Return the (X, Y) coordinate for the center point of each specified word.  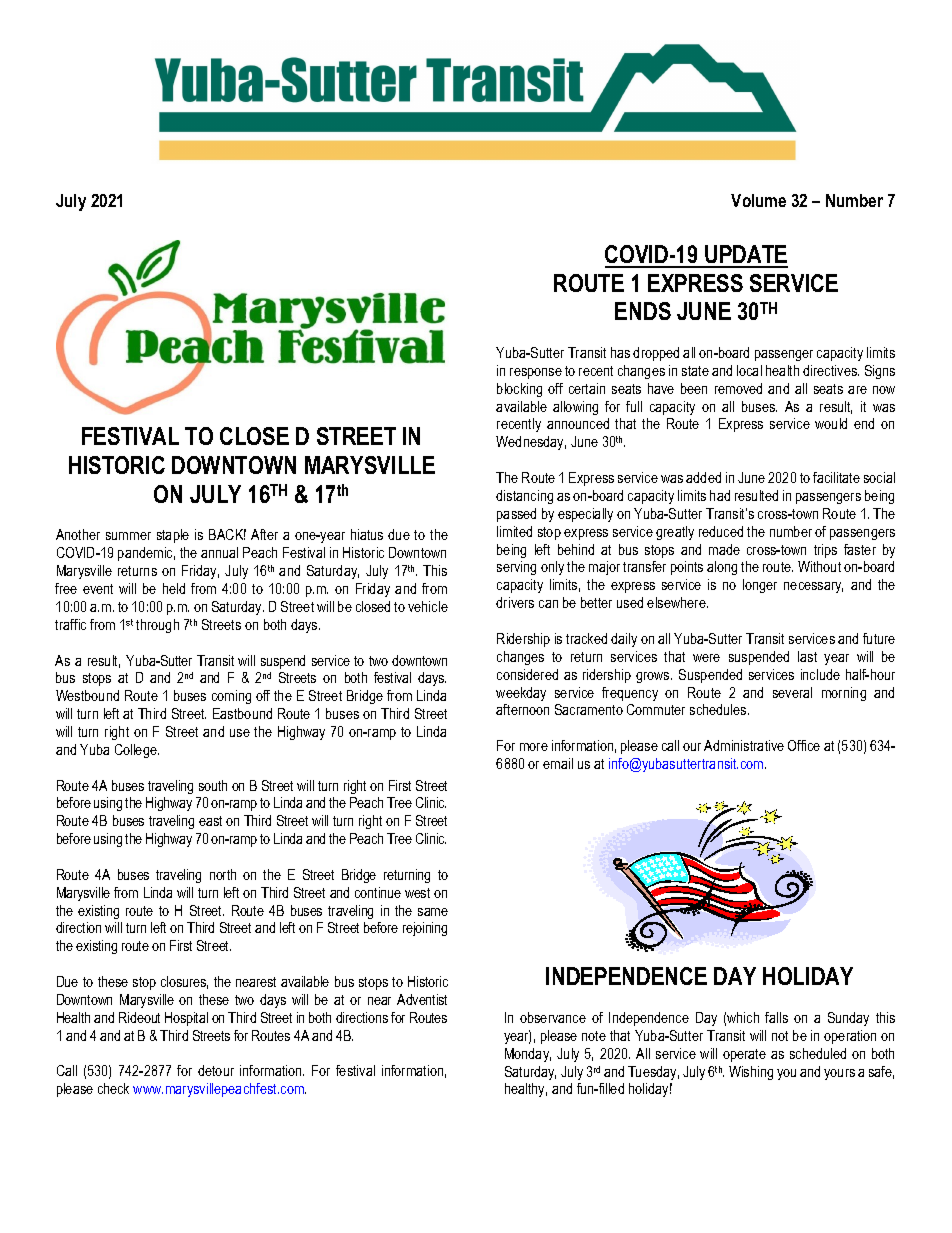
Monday (528, 1055)
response (536, 373)
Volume (758, 200)
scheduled (818, 1053)
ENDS (643, 311)
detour (216, 1070)
